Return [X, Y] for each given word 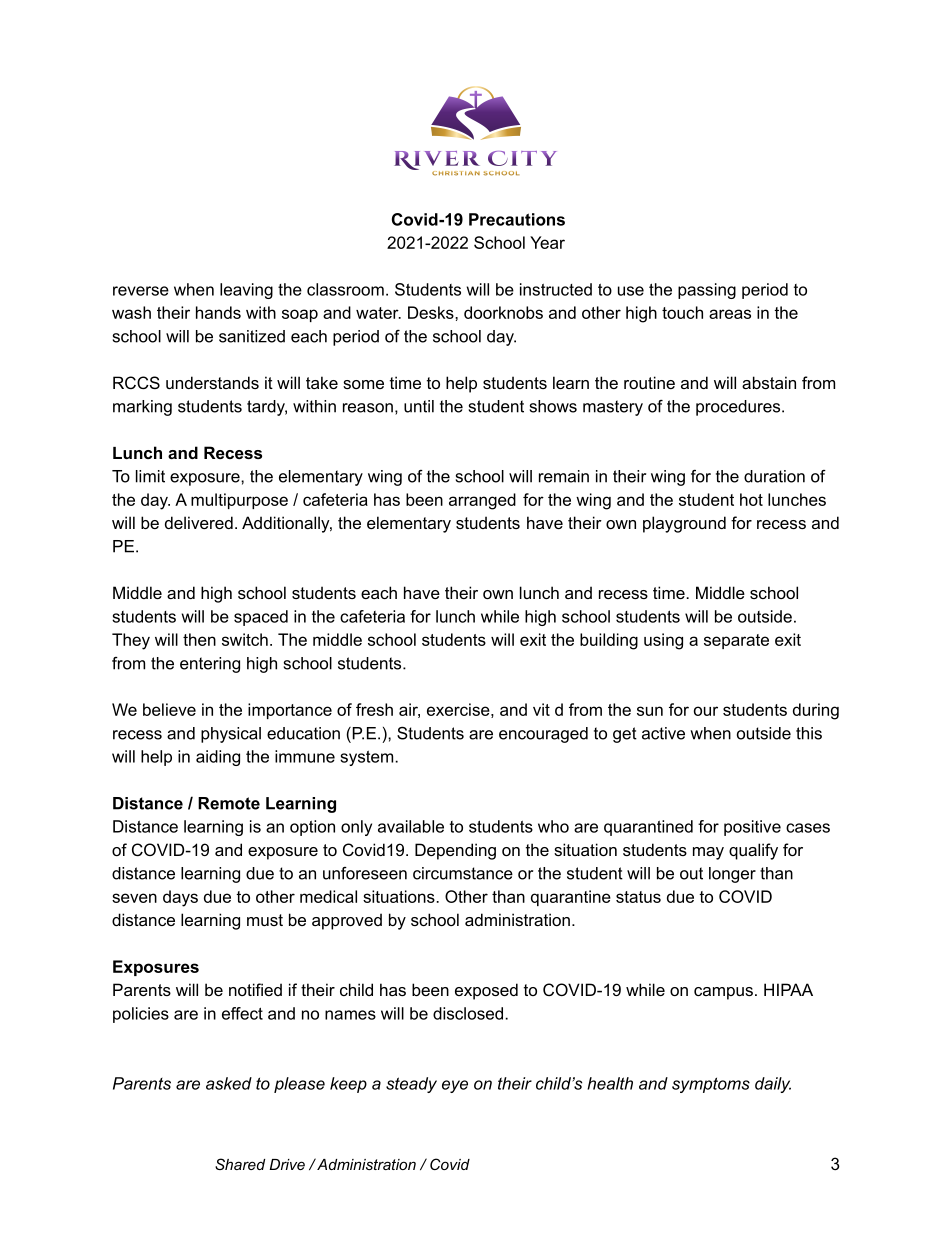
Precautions [517, 219]
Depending [455, 851]
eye [455, 1086]
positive [752, 828]
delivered [199, 522]
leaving [246, 291]
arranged [482, 501]
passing [707, 291]
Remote [229, 803]
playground [684, 524]
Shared [240, 1164]
